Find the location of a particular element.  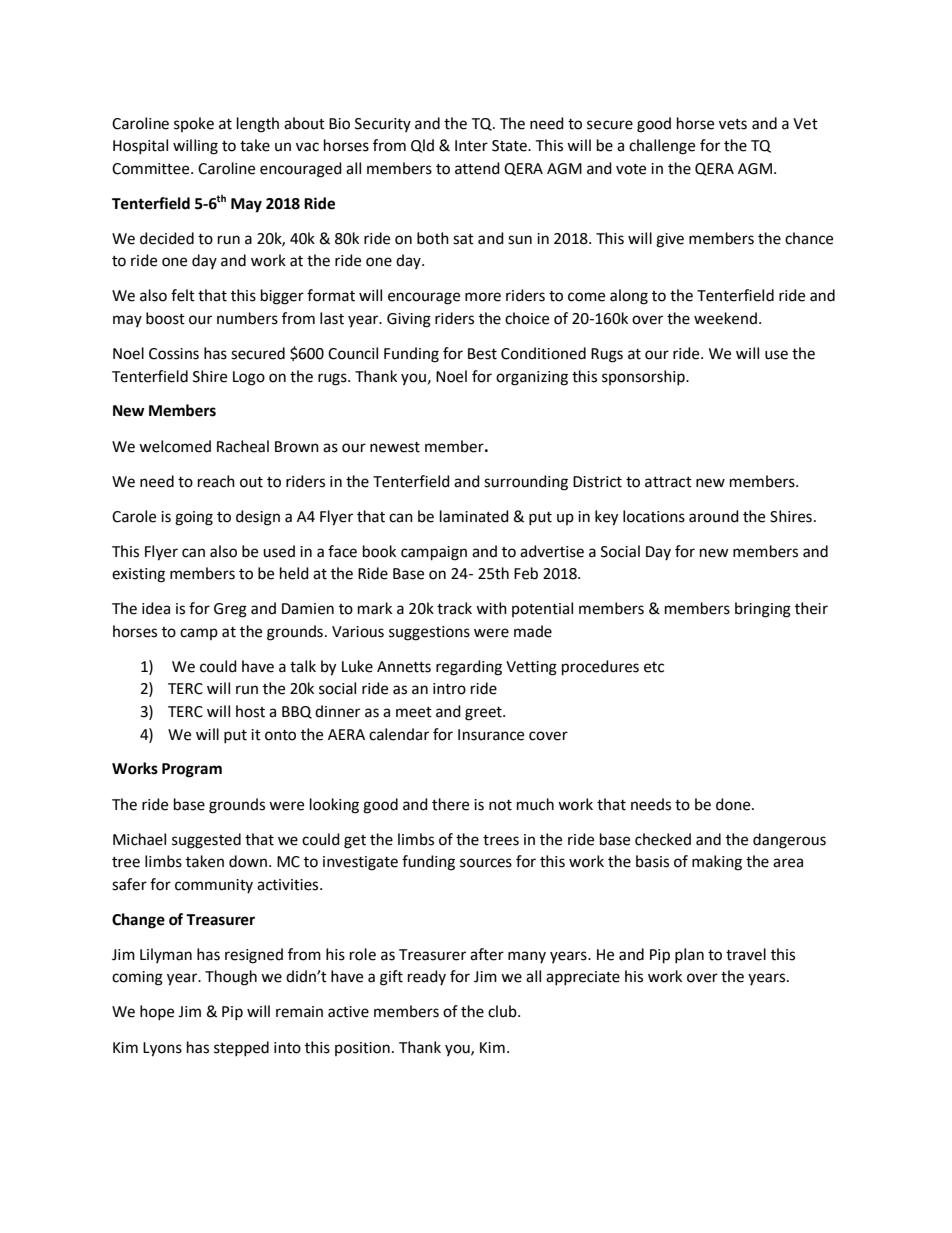

Insurance is located at coordinates (491, 735).
